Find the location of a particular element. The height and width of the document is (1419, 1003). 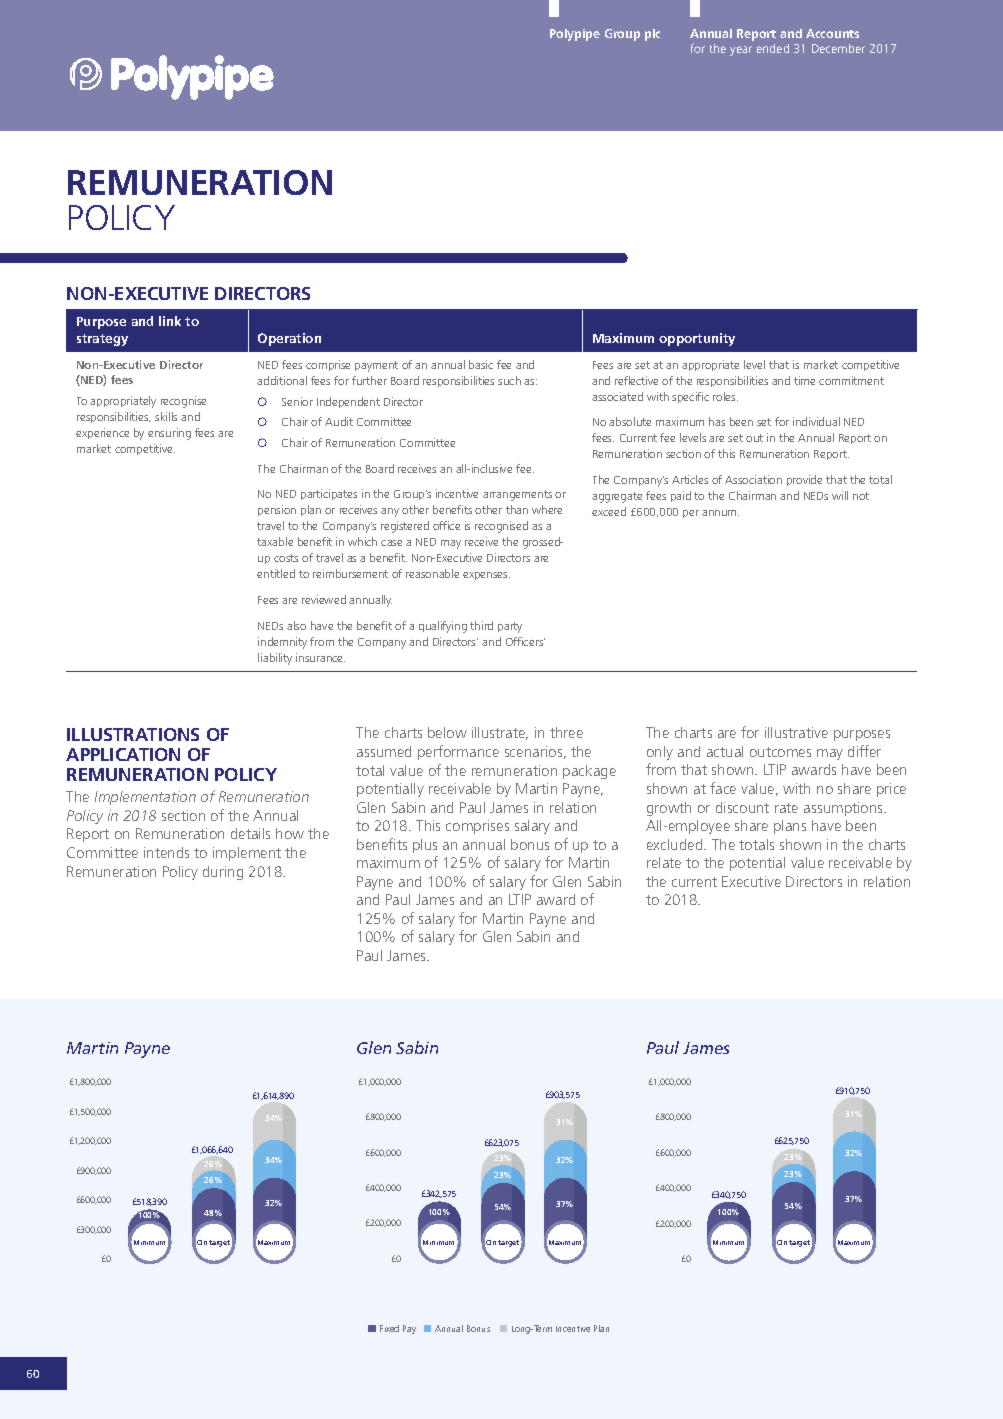

Operation is located at coordinates (289, 339).
